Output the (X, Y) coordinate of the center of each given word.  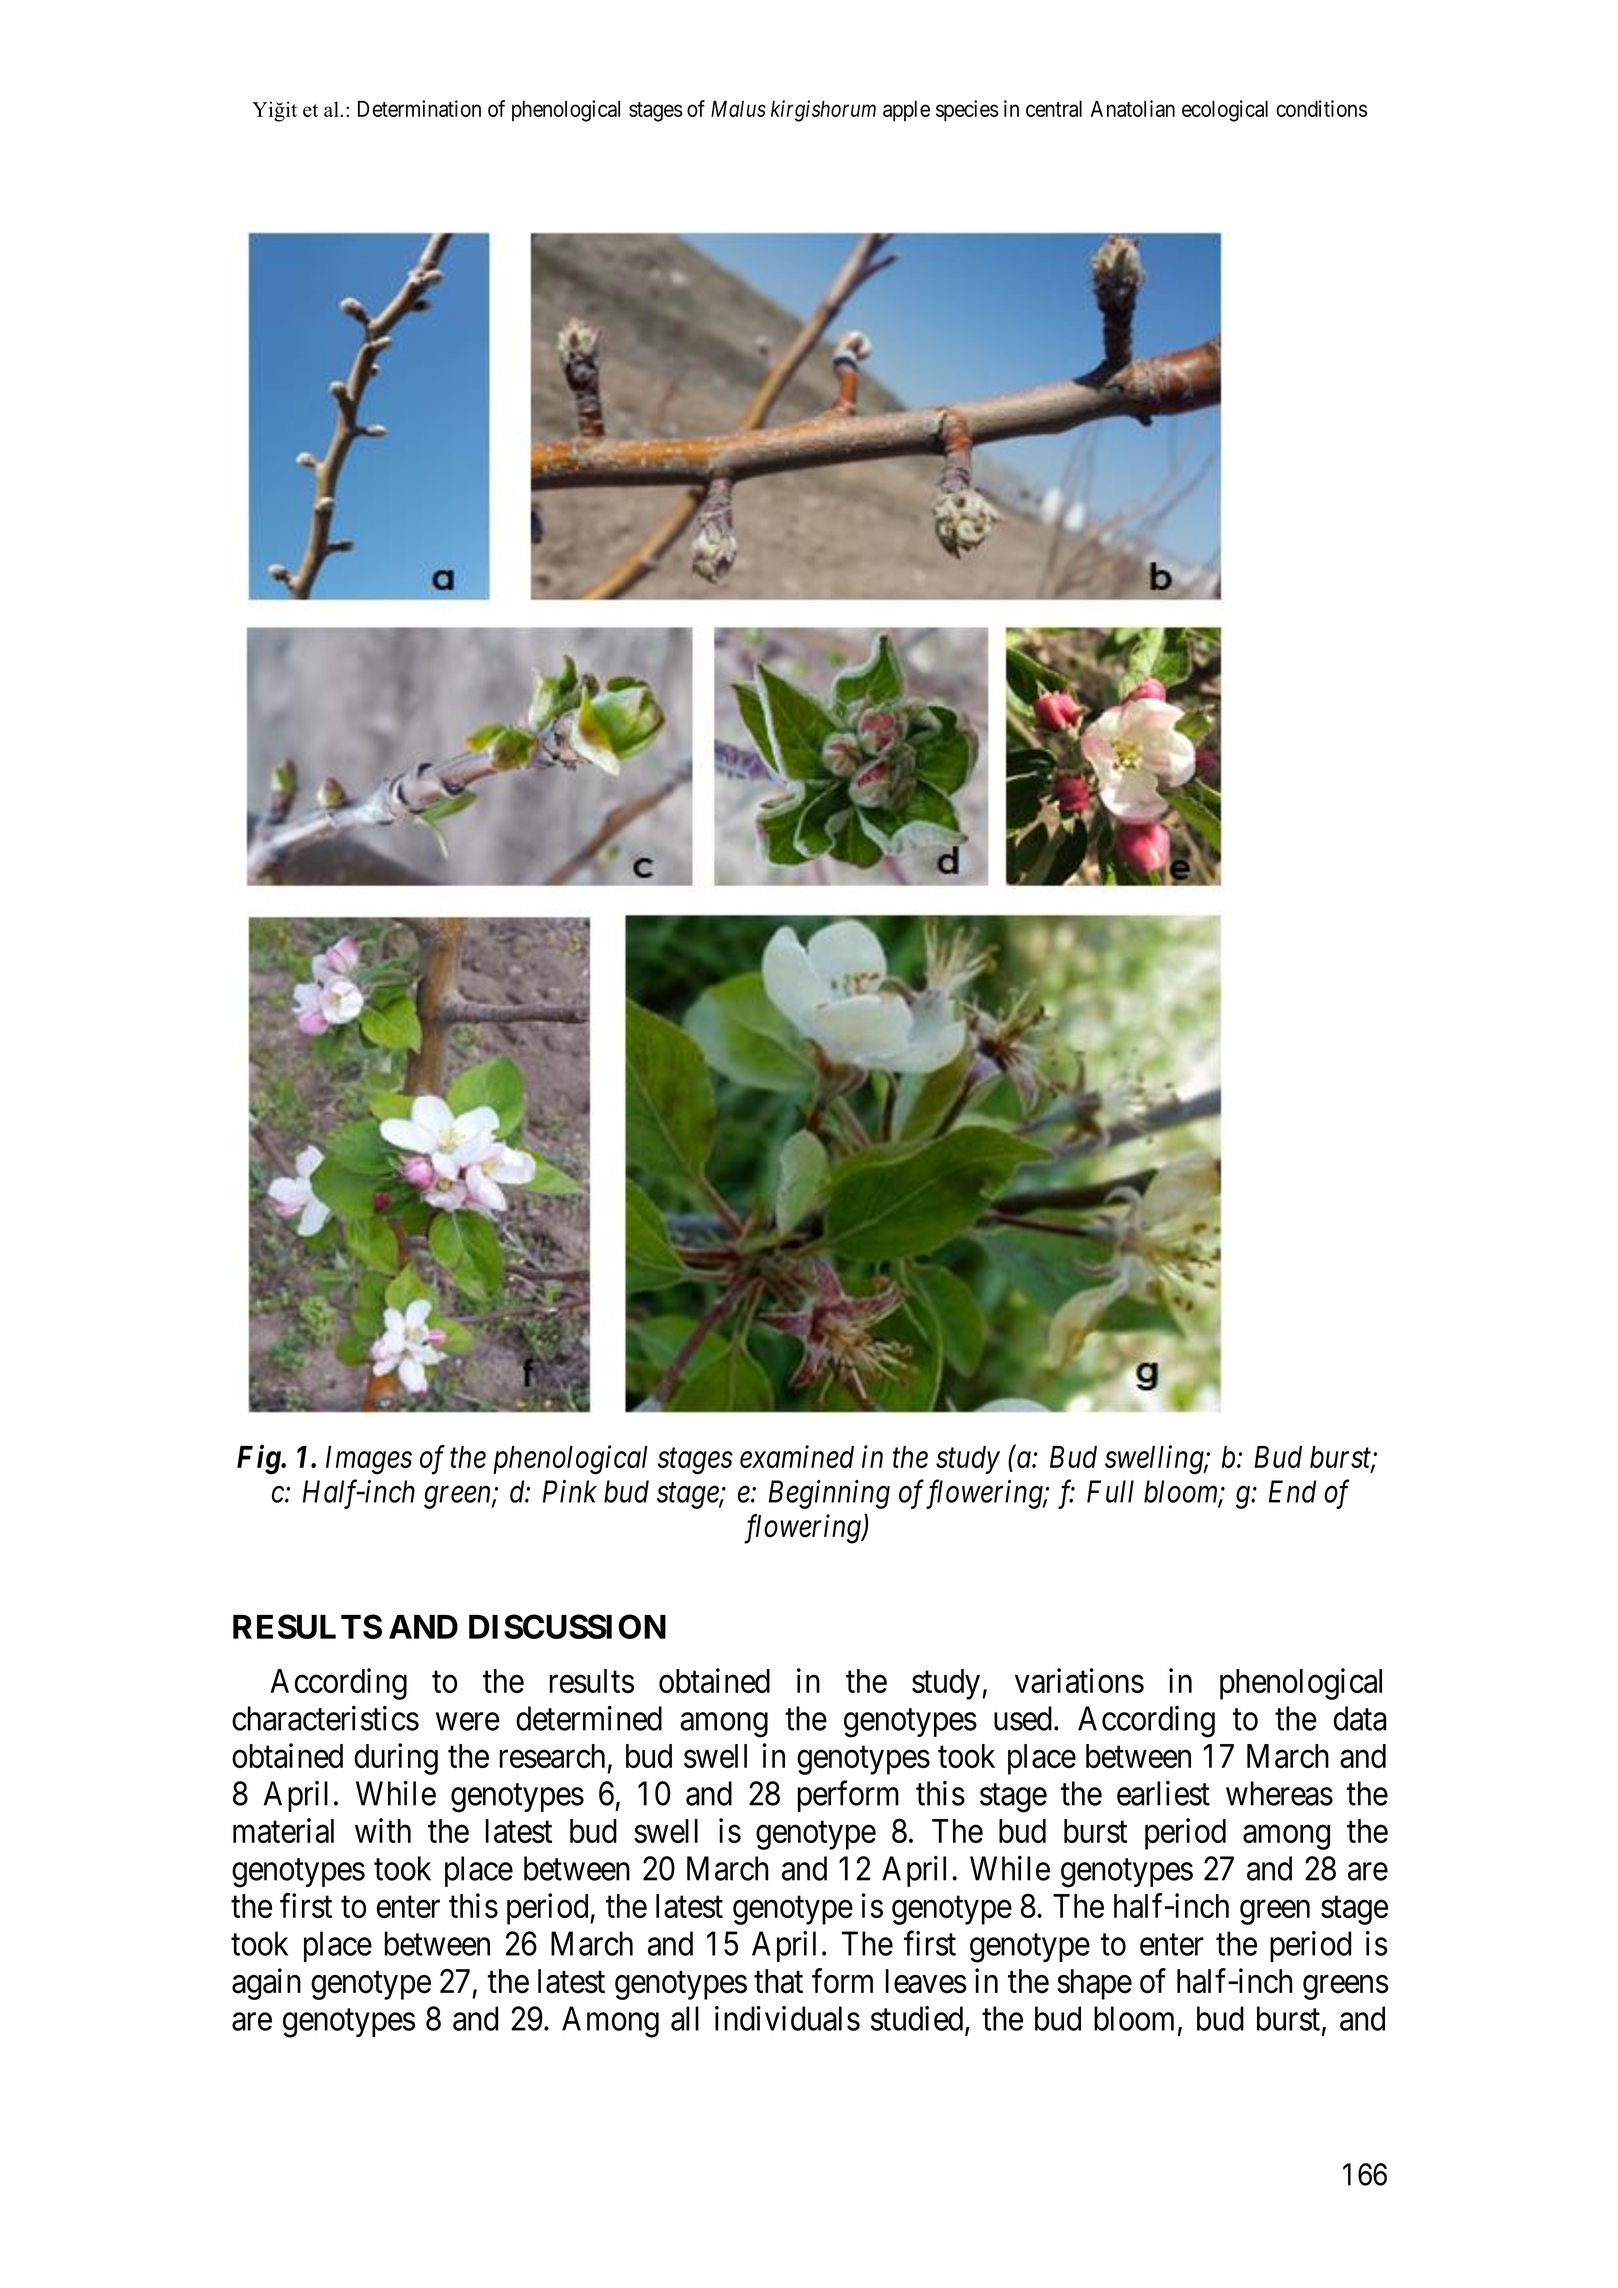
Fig (259, 1460)
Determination (419, 108)
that (778, 1981)
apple (906, 111)
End (1292, 1491)
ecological (1225, 111)
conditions (1321, 108)
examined (797, 1456)
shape (1094, 1984)
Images (369, 1460)
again (266, 1984)
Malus (738, 108)
